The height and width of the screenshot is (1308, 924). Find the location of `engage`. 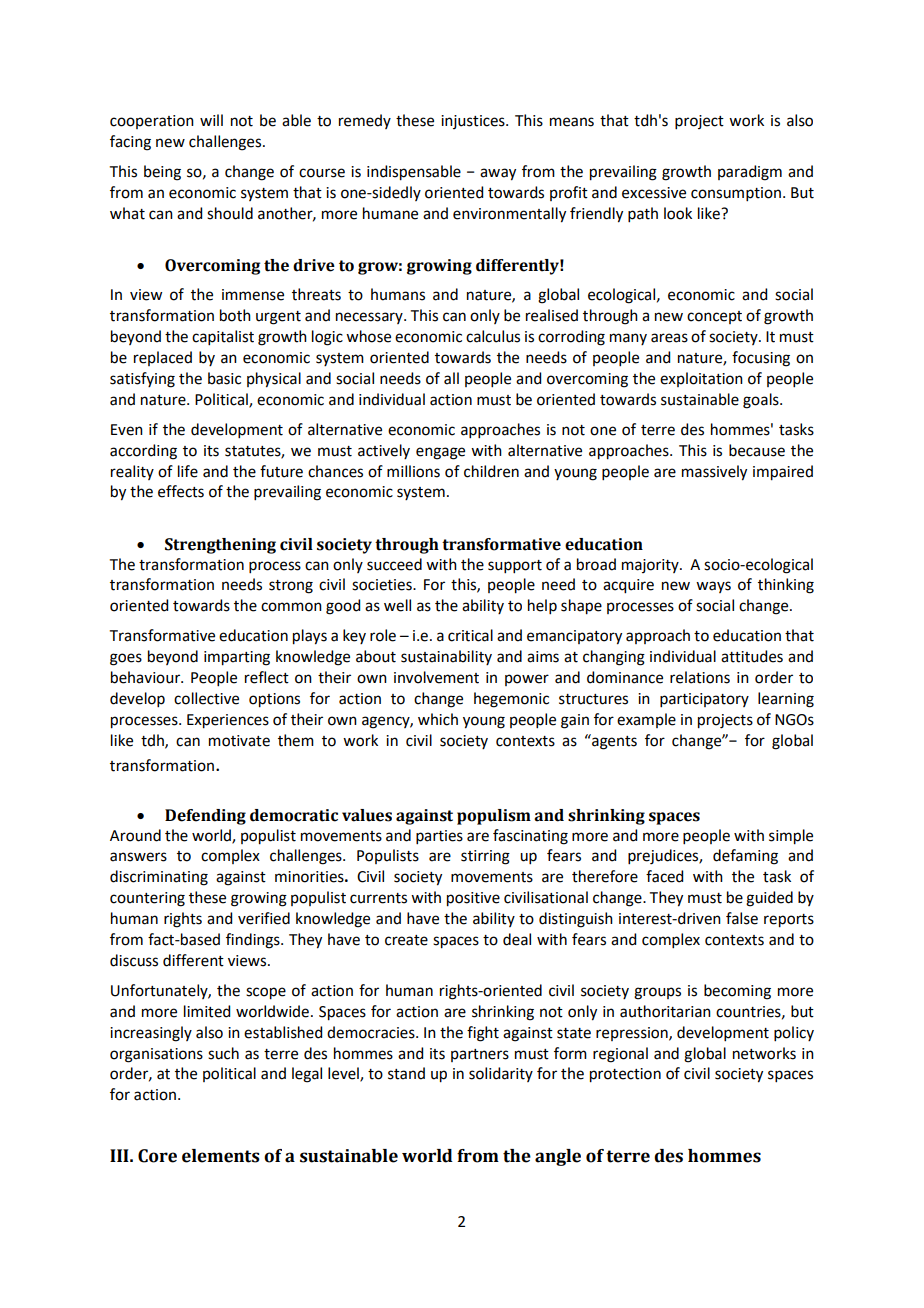

engage is located at coordinates (440, 453).
